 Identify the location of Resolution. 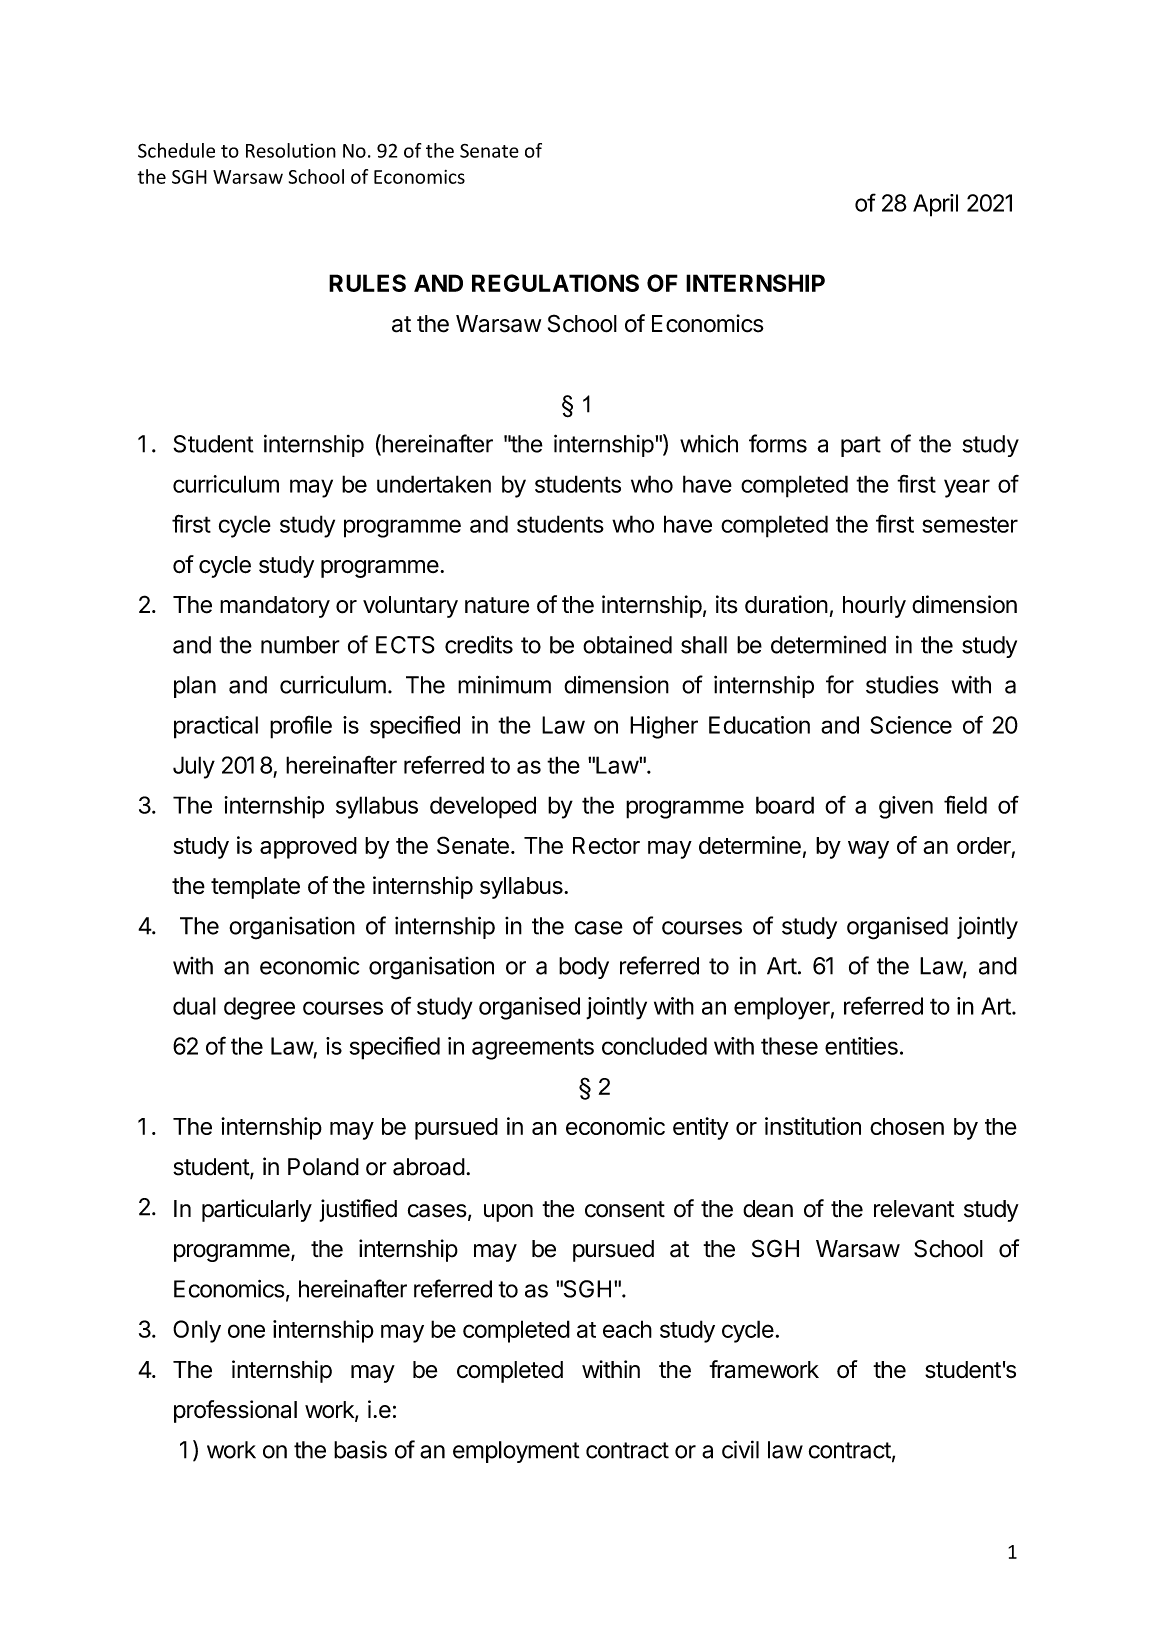
(291, 150).
